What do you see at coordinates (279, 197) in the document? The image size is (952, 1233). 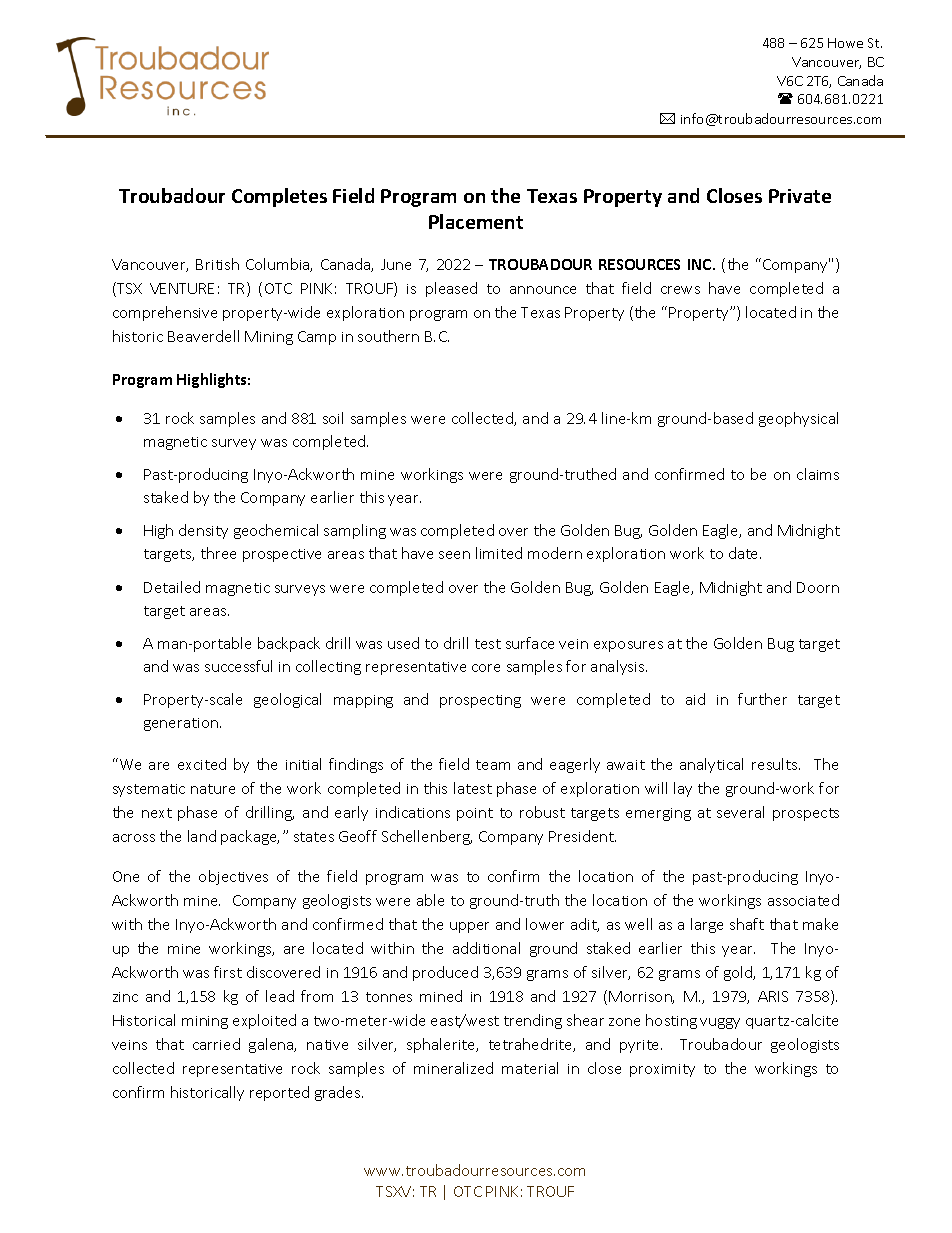 I see `Completes` at bounding box center [279, 197].
